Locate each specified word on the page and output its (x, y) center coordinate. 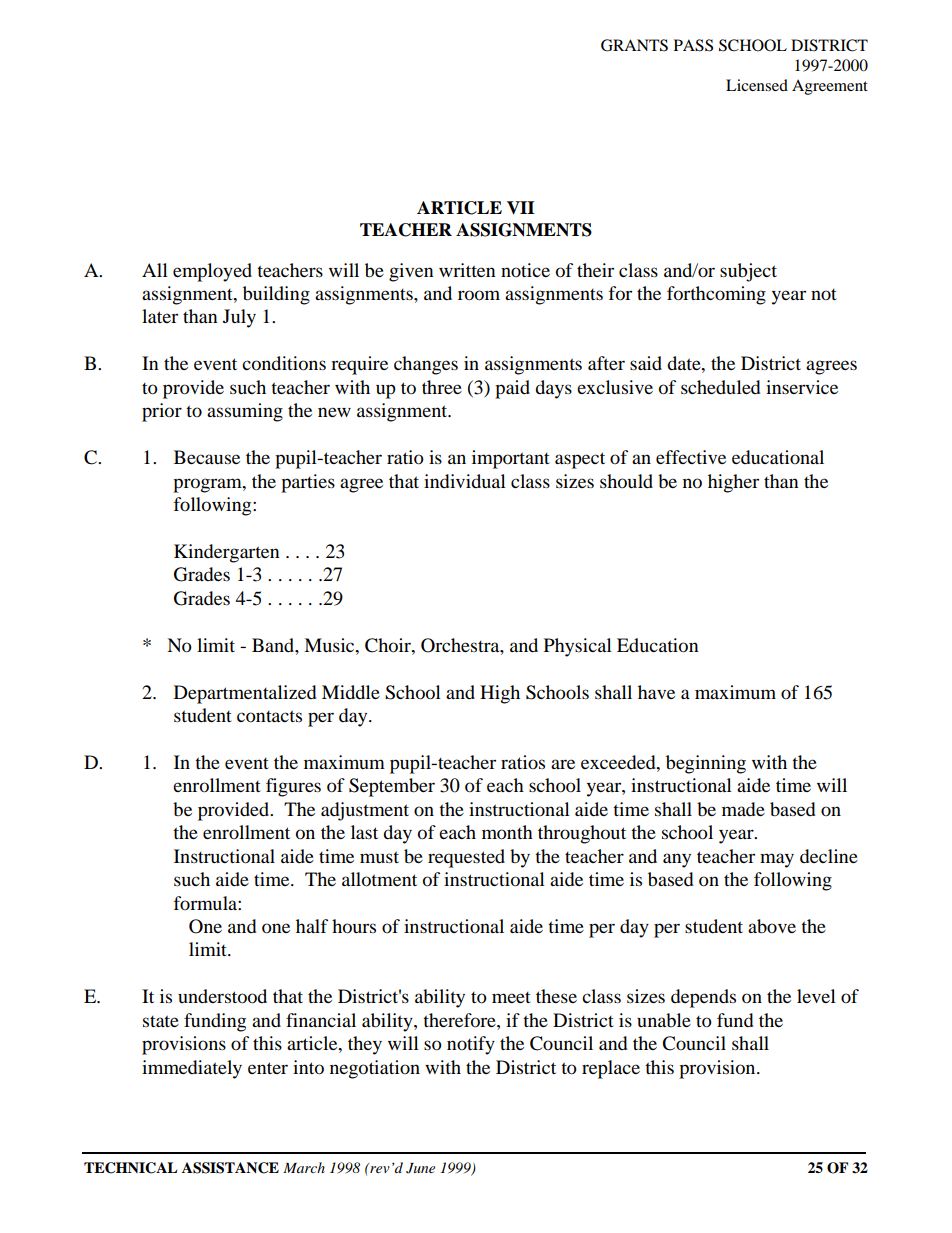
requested (466, 858)
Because (207, 457)
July (239, 318)
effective (691, 457)
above (772, 926)
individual (465, 481)
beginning (706, 764)
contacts (269, 716)
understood (222, 996)
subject (748, 272)
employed (212, 272)
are (563, 764)
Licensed (757, 85)
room (479, 295)
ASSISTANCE (230, 1168)
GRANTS (634, 45)
